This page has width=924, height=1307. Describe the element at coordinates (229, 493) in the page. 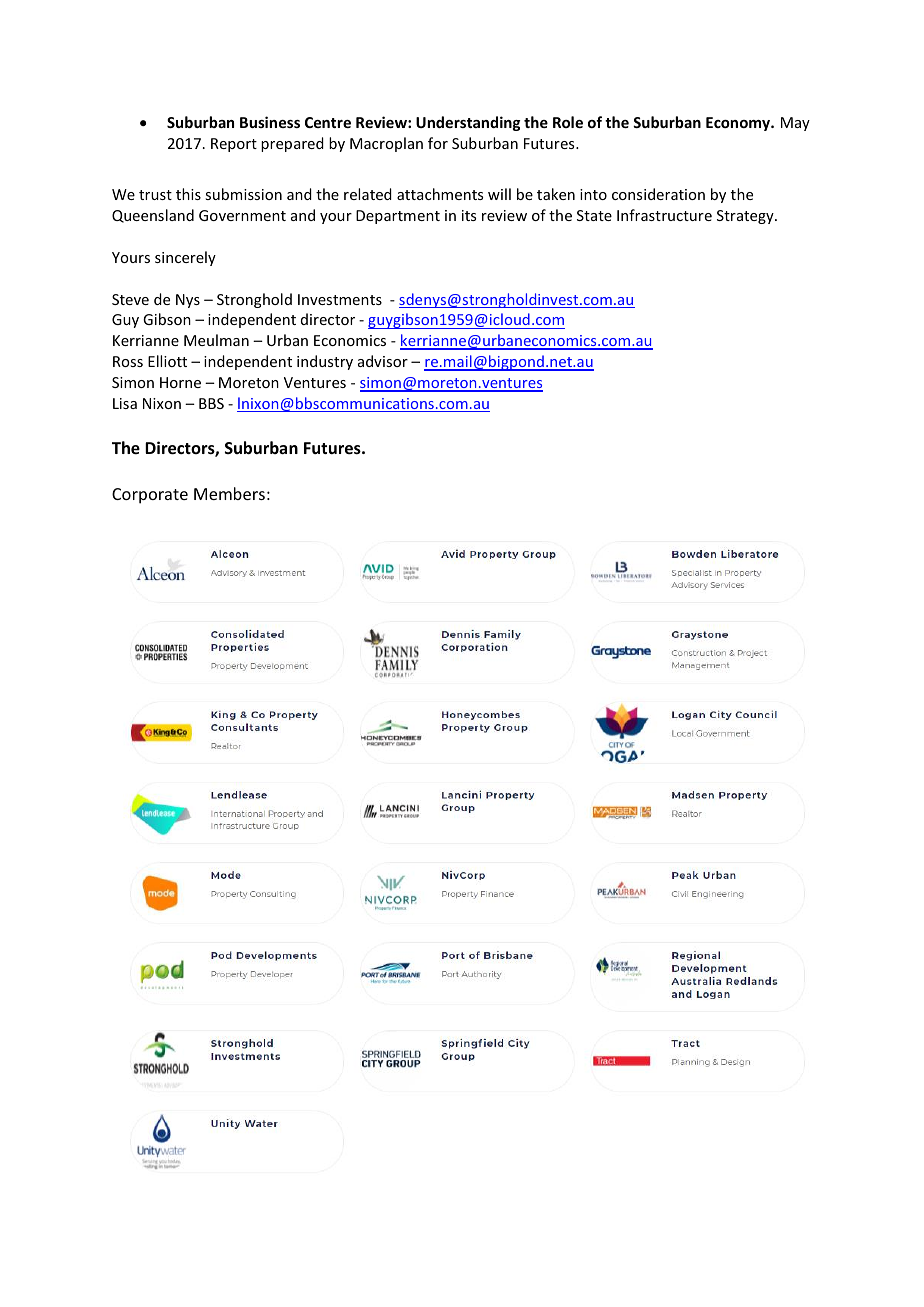

I see `Members` at that location.
